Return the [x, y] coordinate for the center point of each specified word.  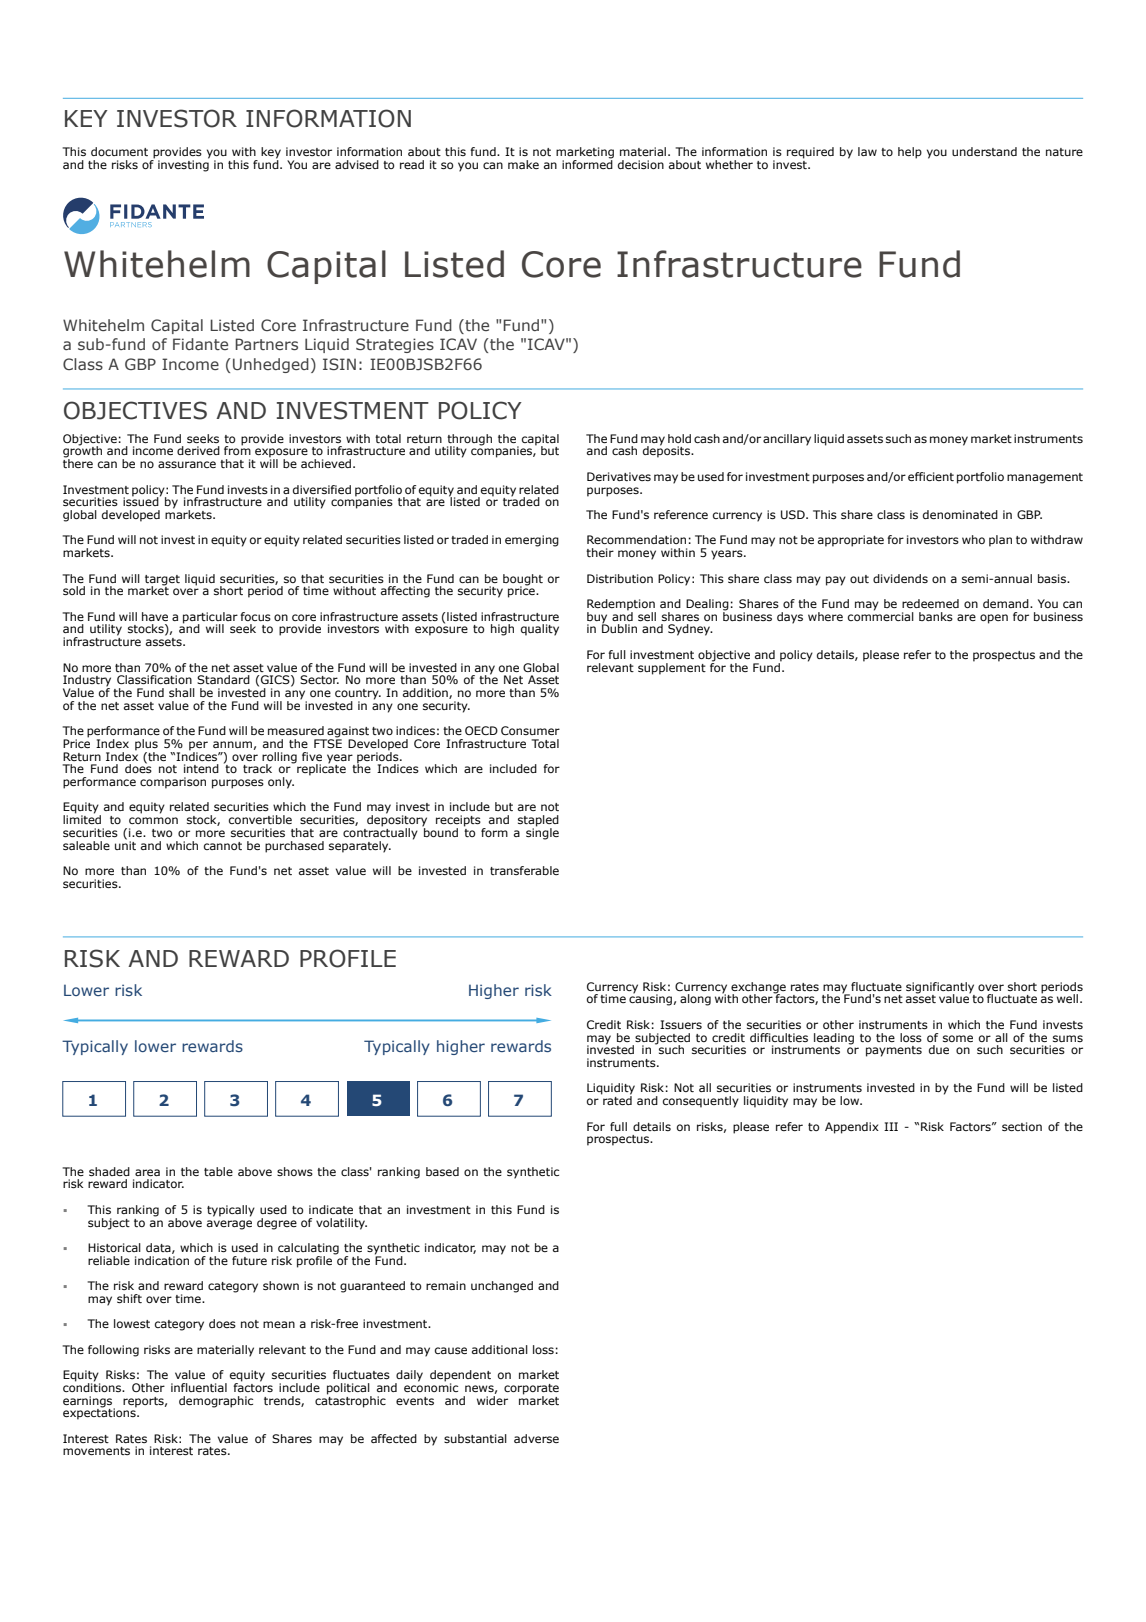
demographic [216, 1402]
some [958, 1038]
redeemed [930, 603]
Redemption [621, 606]
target [162, 581]
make [523, 164]
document [119, 151]
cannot [223, 846]
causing [650, 999]
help [910, 153]
